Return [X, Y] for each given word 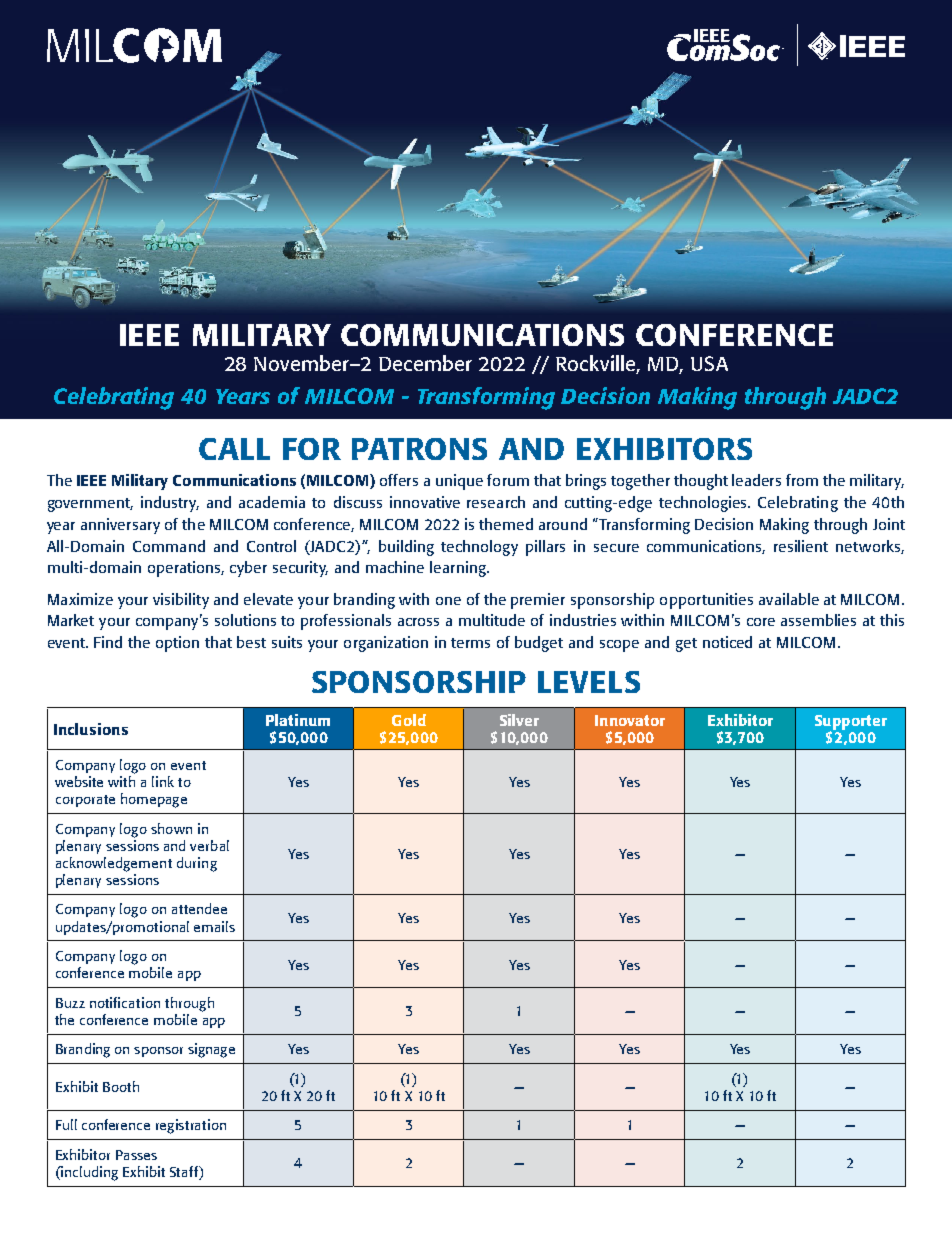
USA [709, 363]
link [163, 781]
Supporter [851, 724]
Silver [519, 720]
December [425, 363]
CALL [234, 449]
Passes [136, 1155]
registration [191, 1126]
